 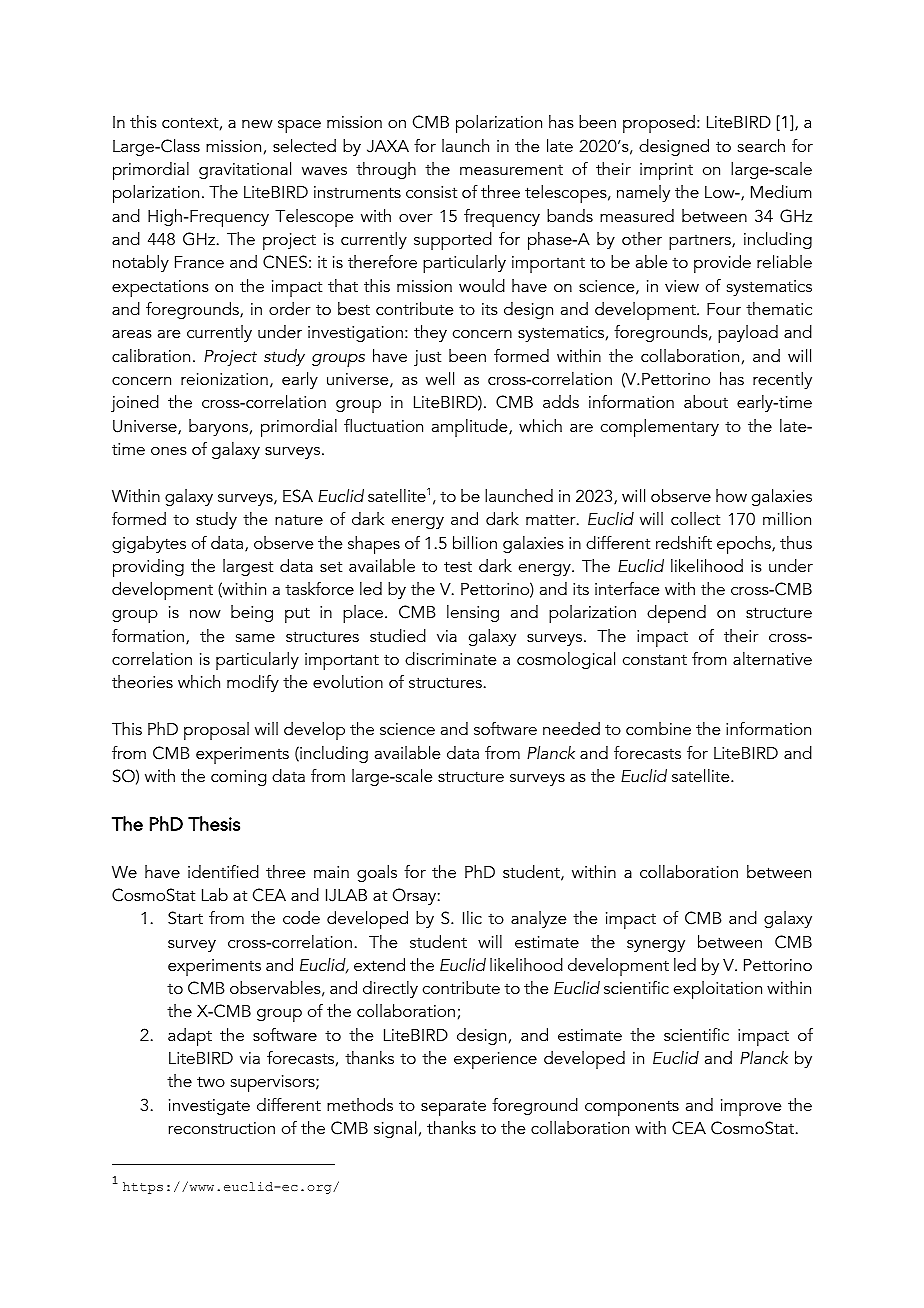 What do you see at coordinates (245, 170) in the document?
I see `gravitational` at bounding box center [245, 170].
